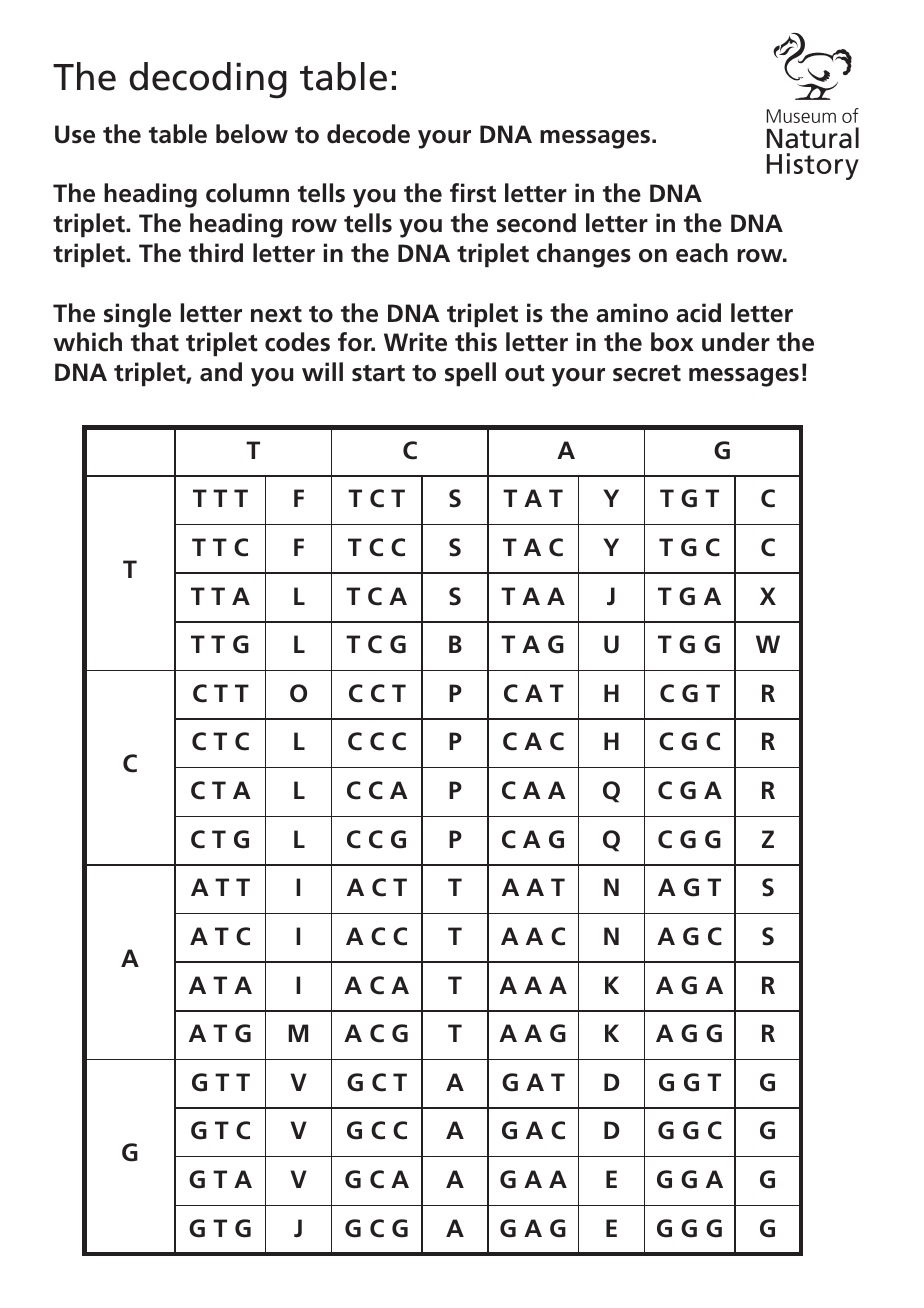 This screenshot has width=924, height=1308. What do you see at coordinates (216, 253) in the screenshot?
I see `third` at bounding box center [216, 253].
